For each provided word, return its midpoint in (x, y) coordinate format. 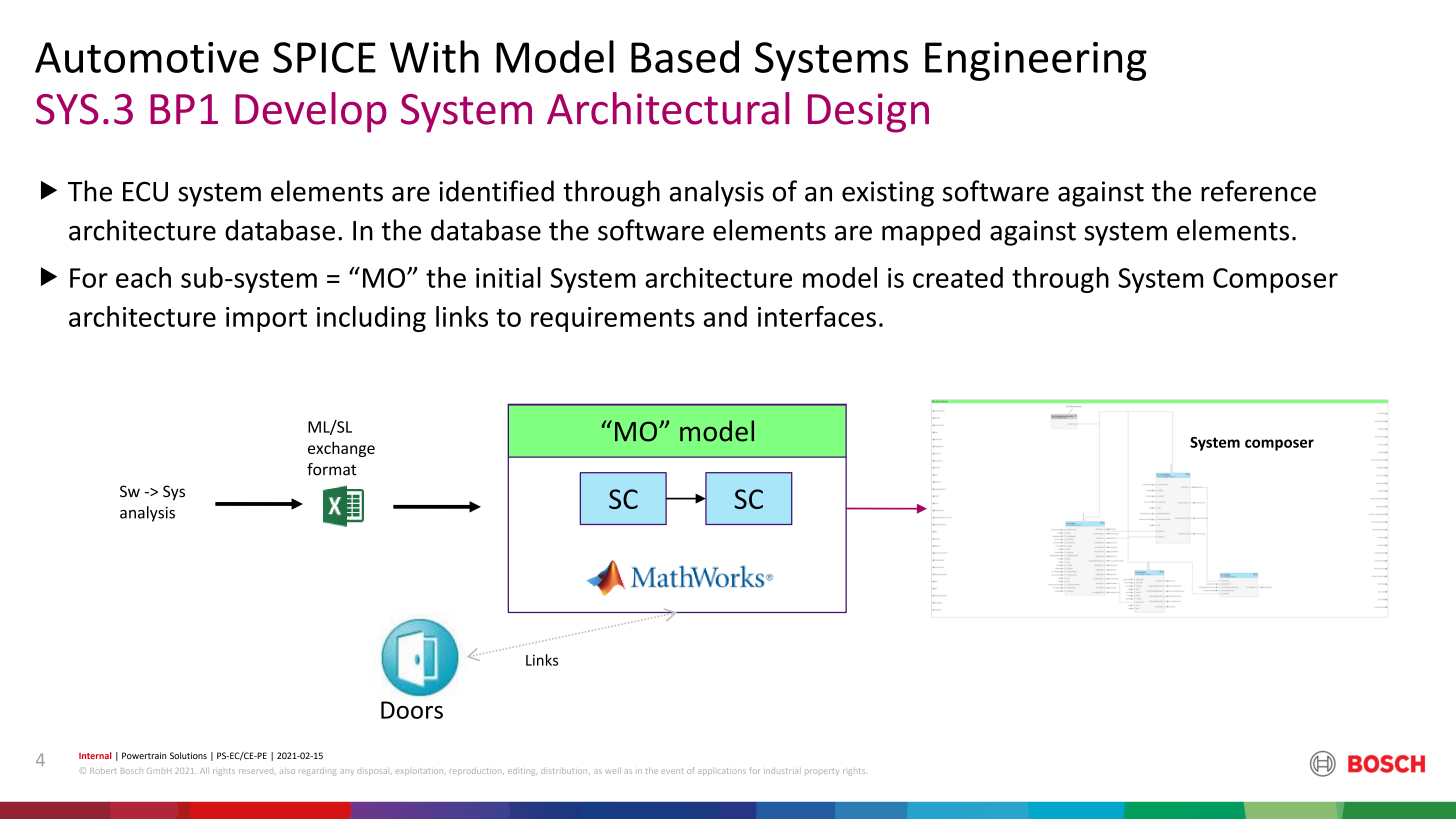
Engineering (1036, 61)
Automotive (147, 57)
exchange (341, 449)
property (822, 772)
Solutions (188, 755)
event (672, 771)
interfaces (817, 316)
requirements (613, 319)
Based (685, 56)
